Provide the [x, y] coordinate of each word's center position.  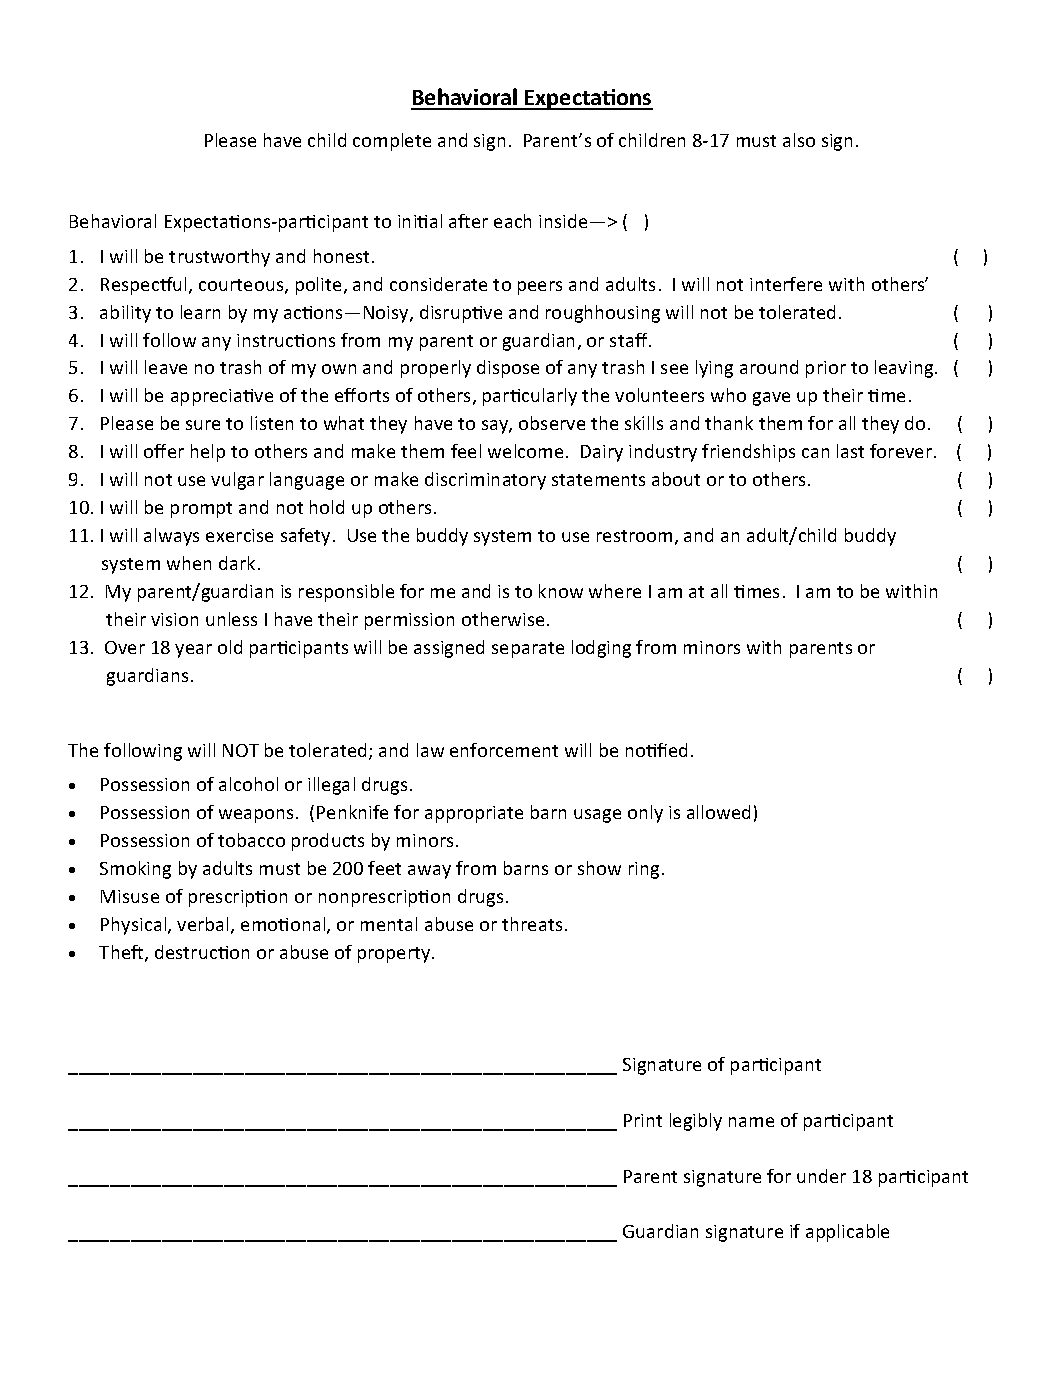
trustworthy [219, 258]
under [821, 1176]
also [799, 140]
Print [643, 1120]
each [512, 221]
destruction [202, 952]
